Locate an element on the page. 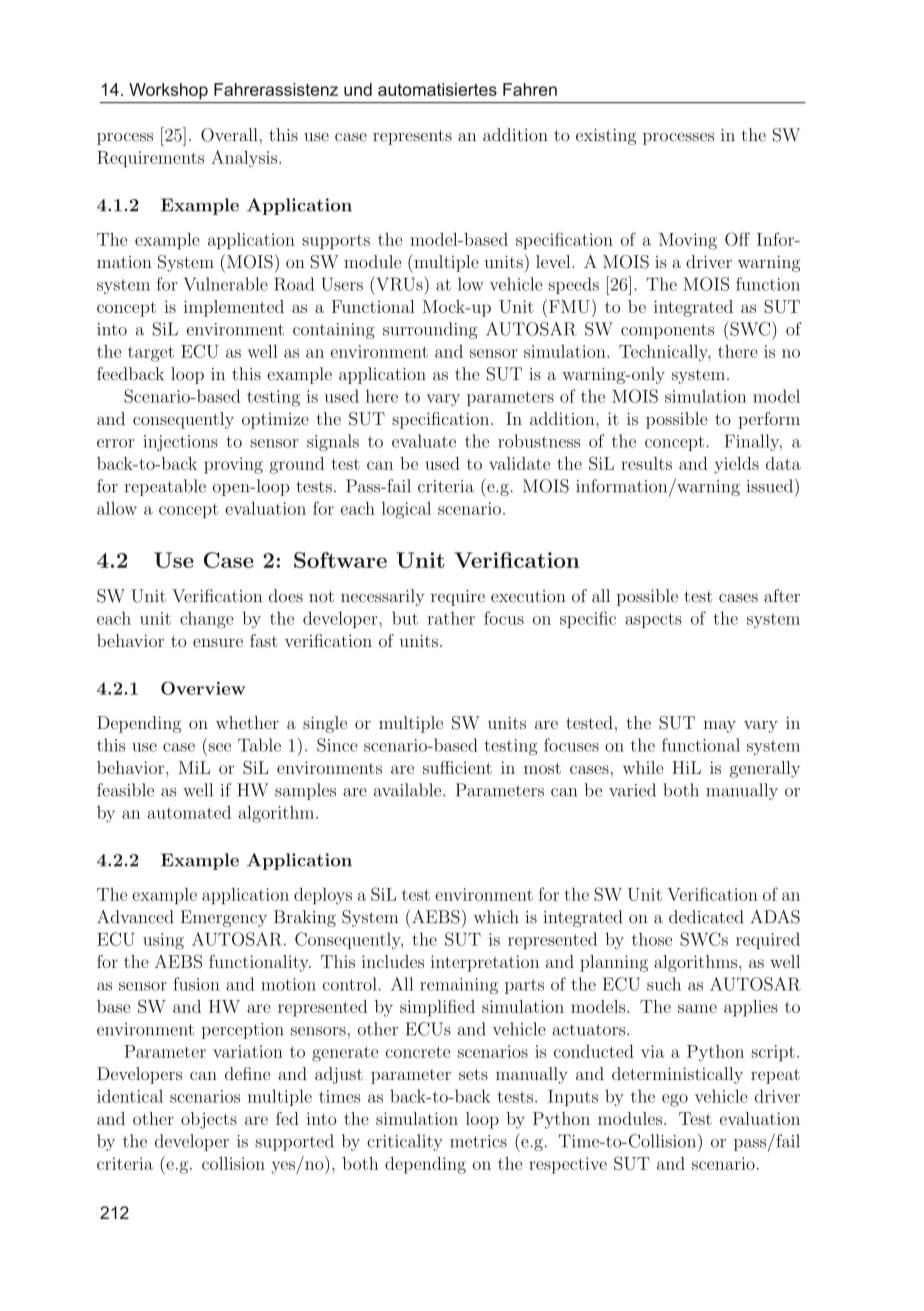 The width and height of the page is (924, 1311). rather is located at coordinates (451, 618).
